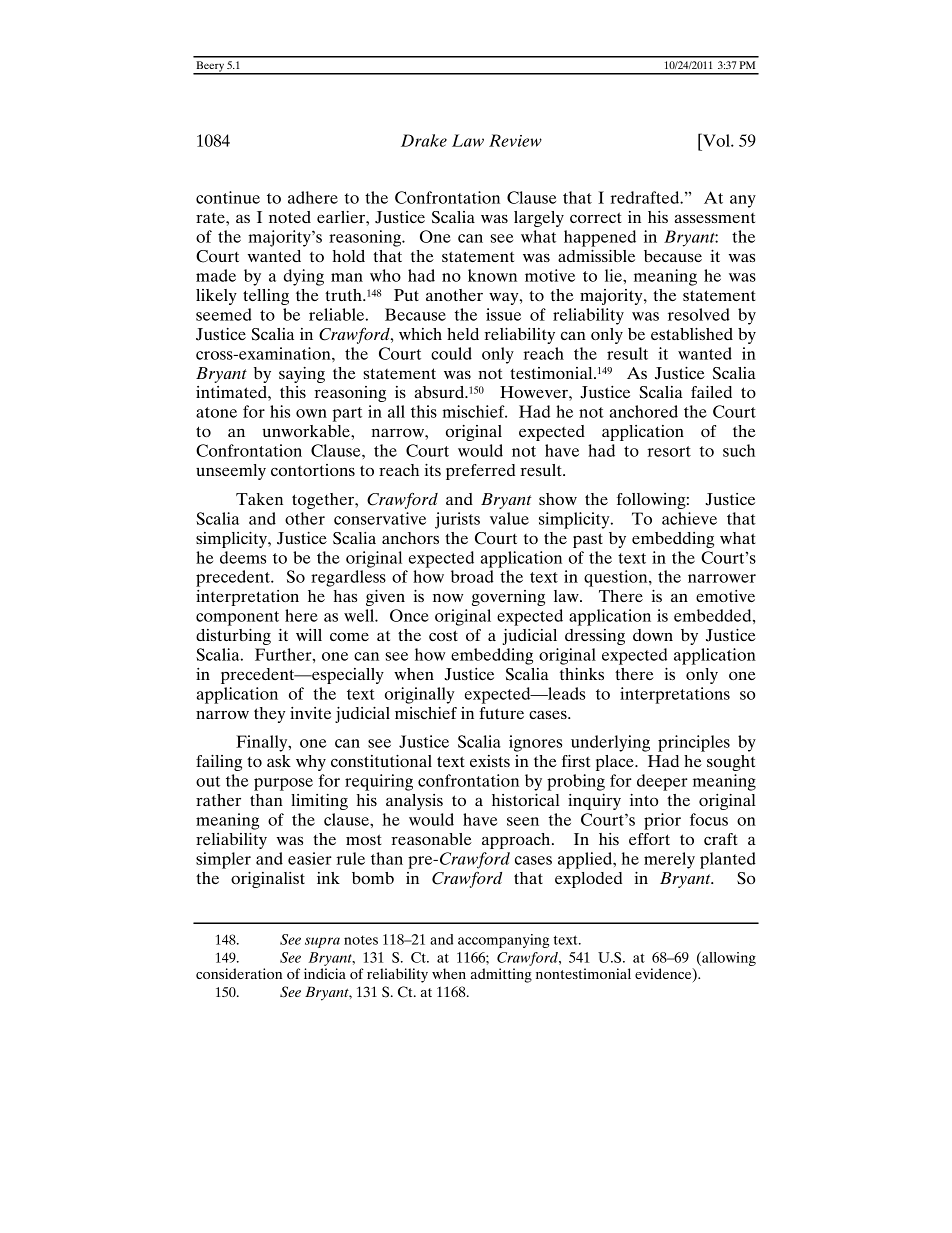 This document has height=1233, width=952. What do you see at coordinates (503, 941) in the document?
I see `accompanying` at bounding box center [503, 941].
